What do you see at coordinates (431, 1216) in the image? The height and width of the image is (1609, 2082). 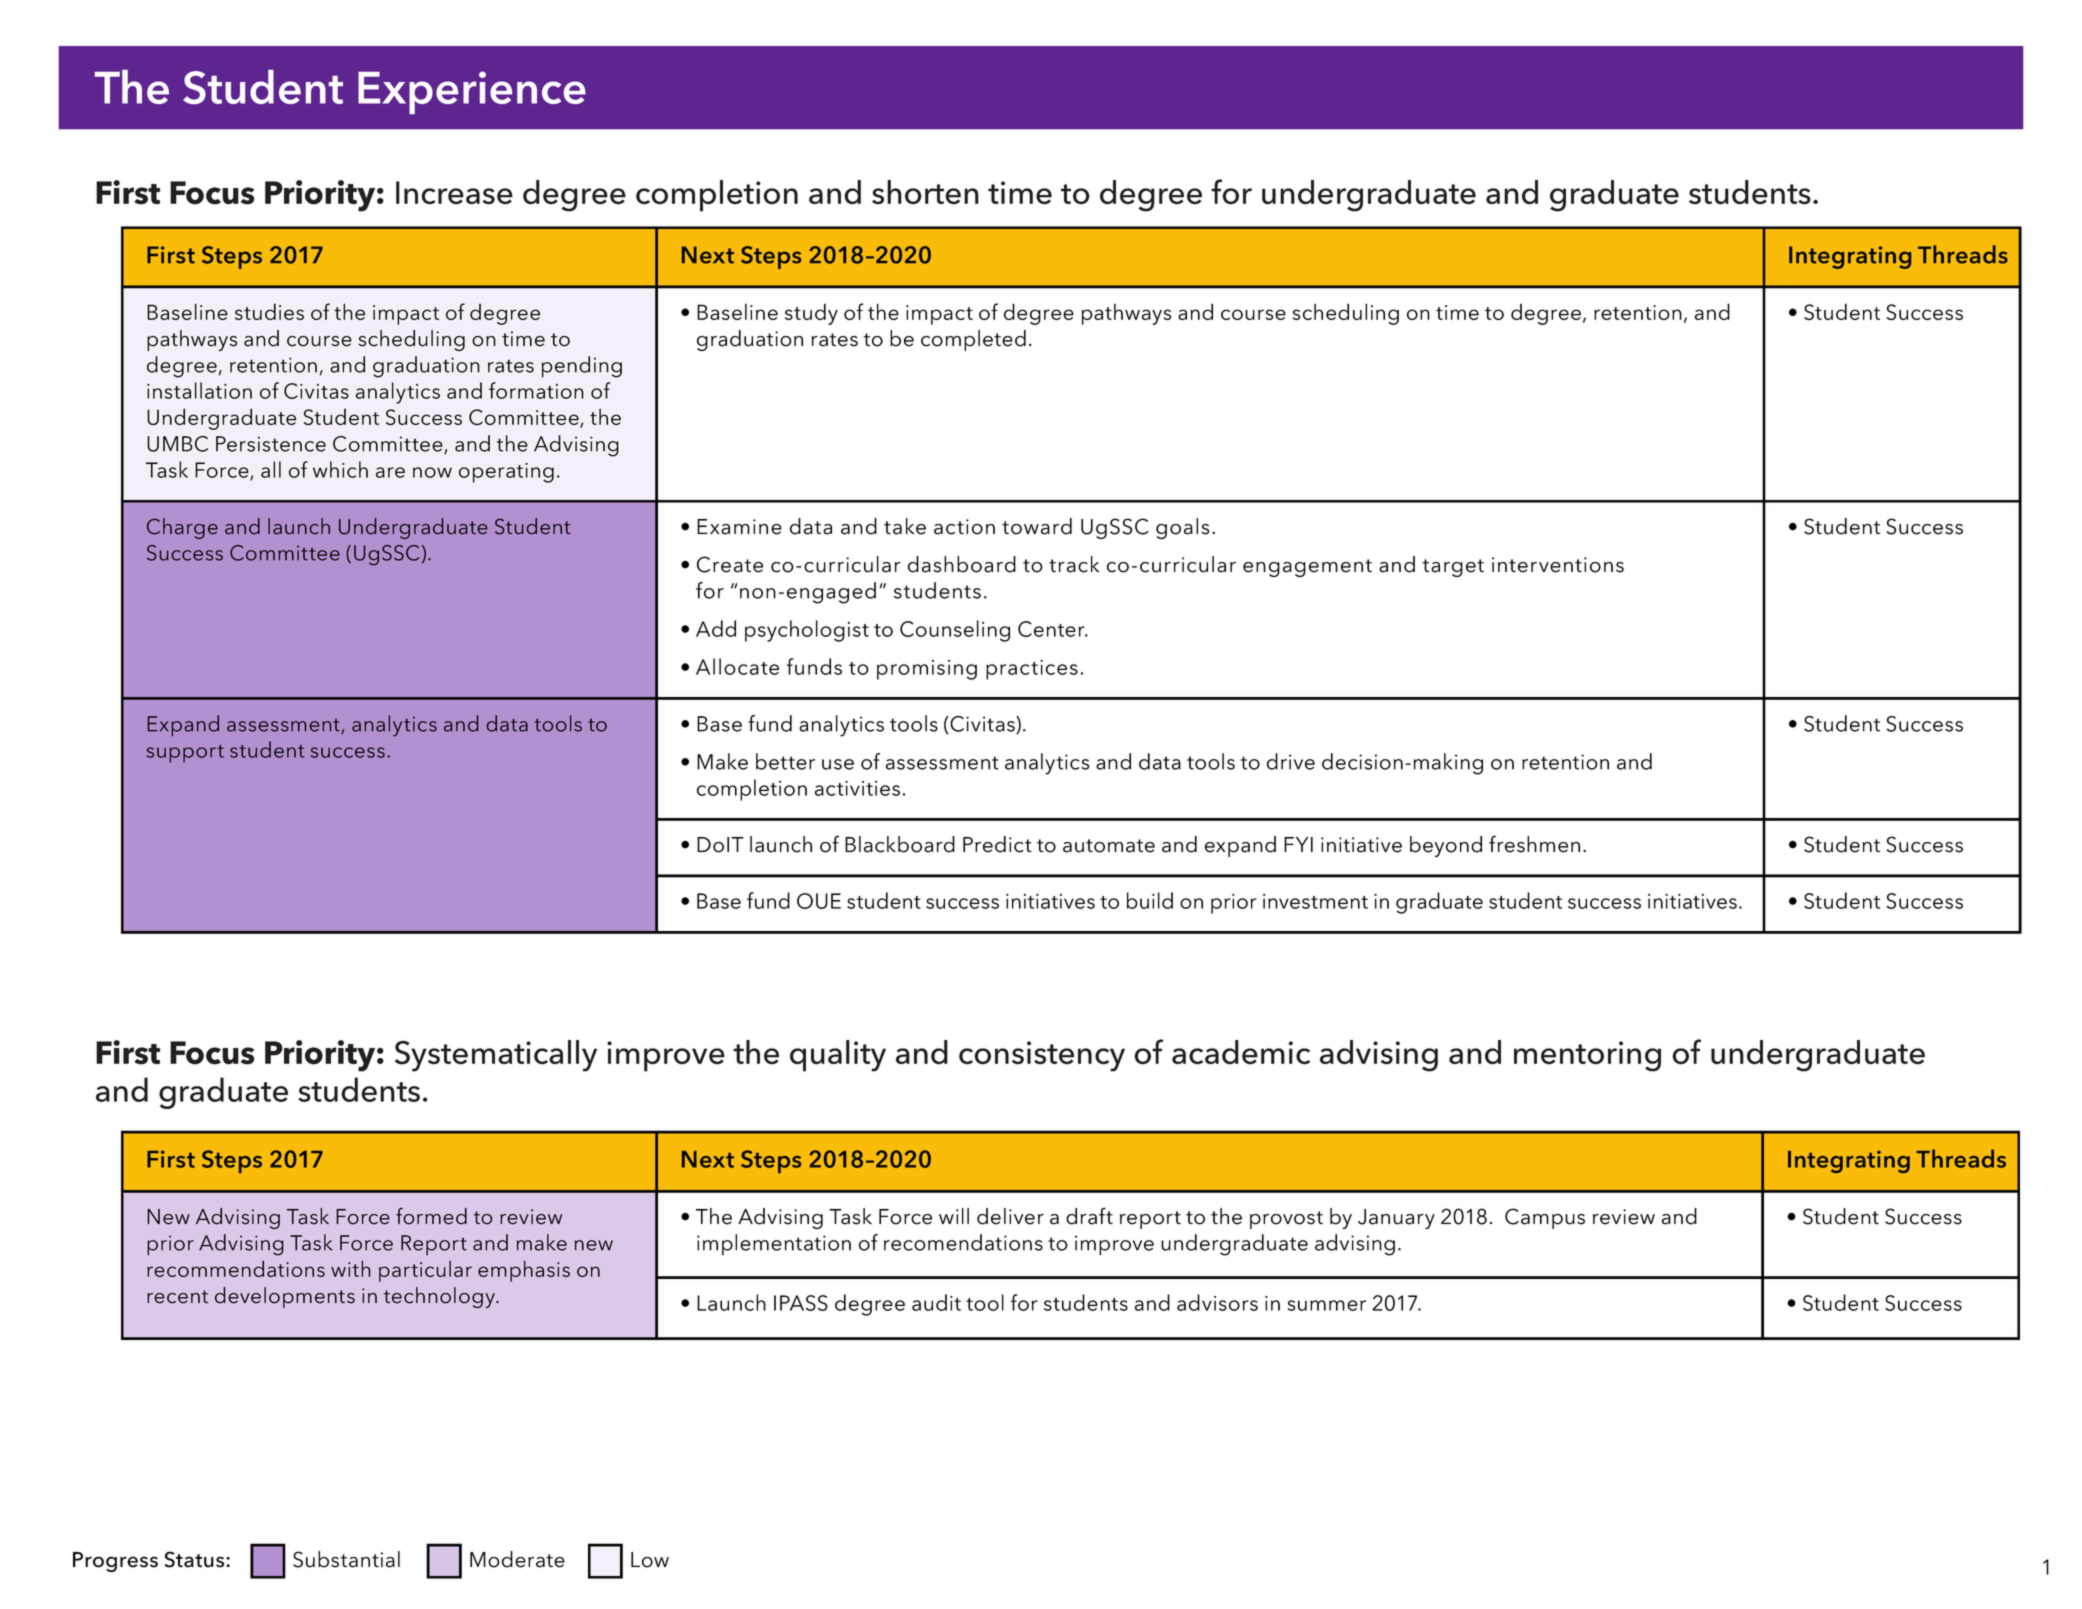 I see `formed` at bounding box center [431, 1216].
